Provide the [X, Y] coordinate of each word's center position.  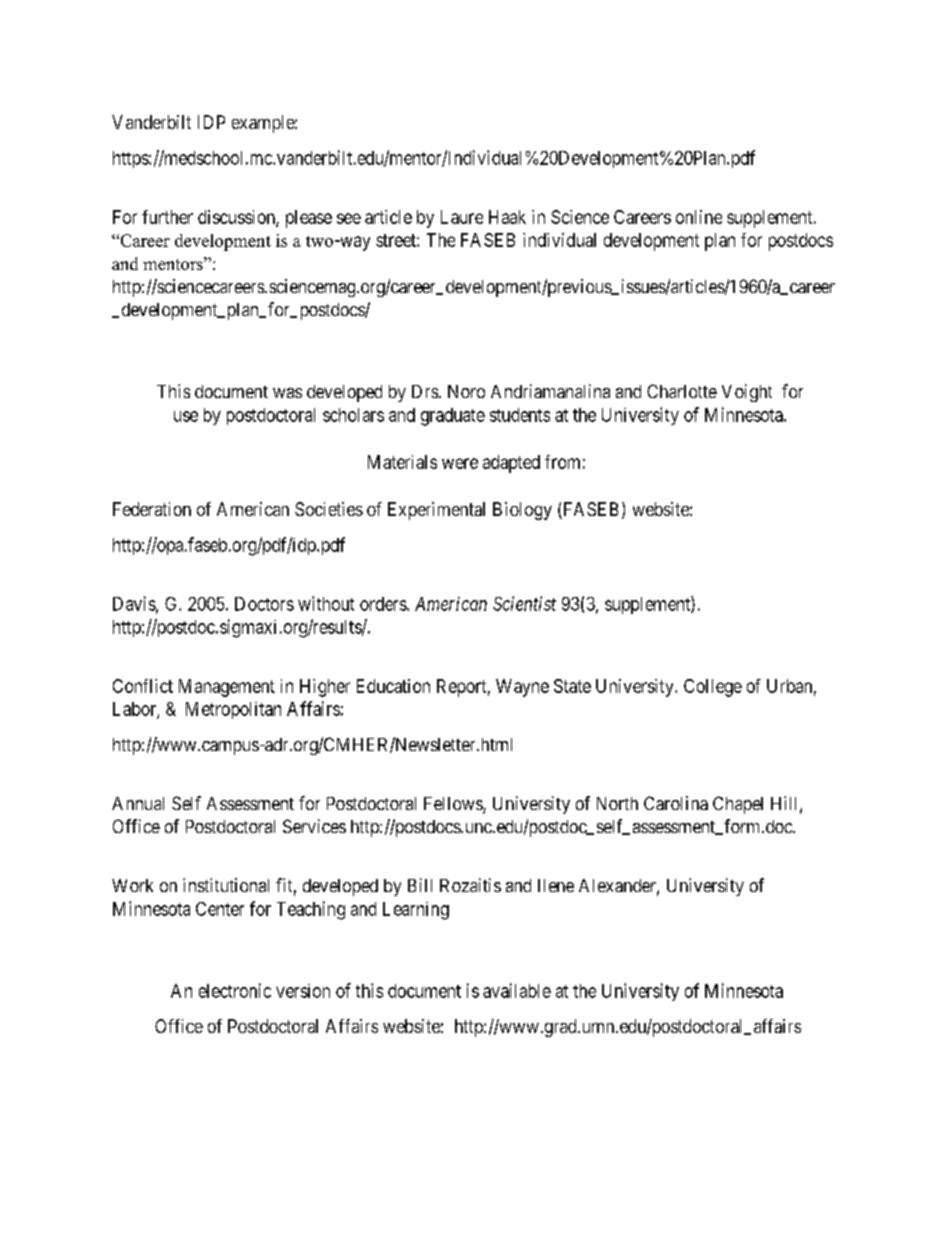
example [264, 124]
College [713, 688]
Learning [416, 911]
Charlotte [682, 391]
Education [393, 686]
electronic [235, 990]
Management [227, 688]
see [349, 218]
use [186, 416]
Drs [425, 391]
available [517, 990]
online [699, 217]
